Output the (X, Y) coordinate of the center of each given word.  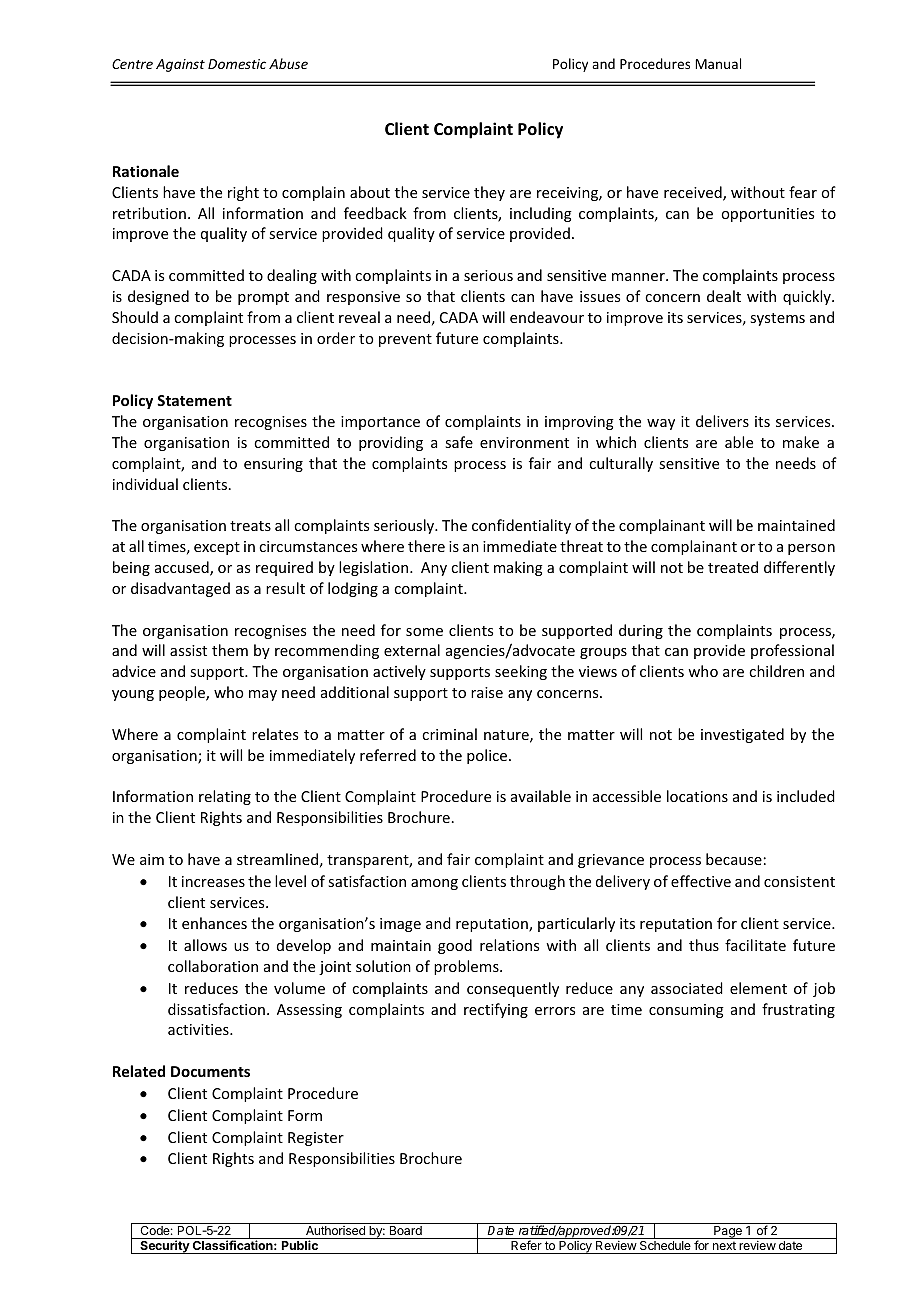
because (734, 859)
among (434, 884)
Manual (718, 63)
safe (459, 442)
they (489, 193)
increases (213, 881)
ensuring (273, 465)
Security (164, 1247)
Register (316, 1139)
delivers (722, 421)
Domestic (237, 64)
